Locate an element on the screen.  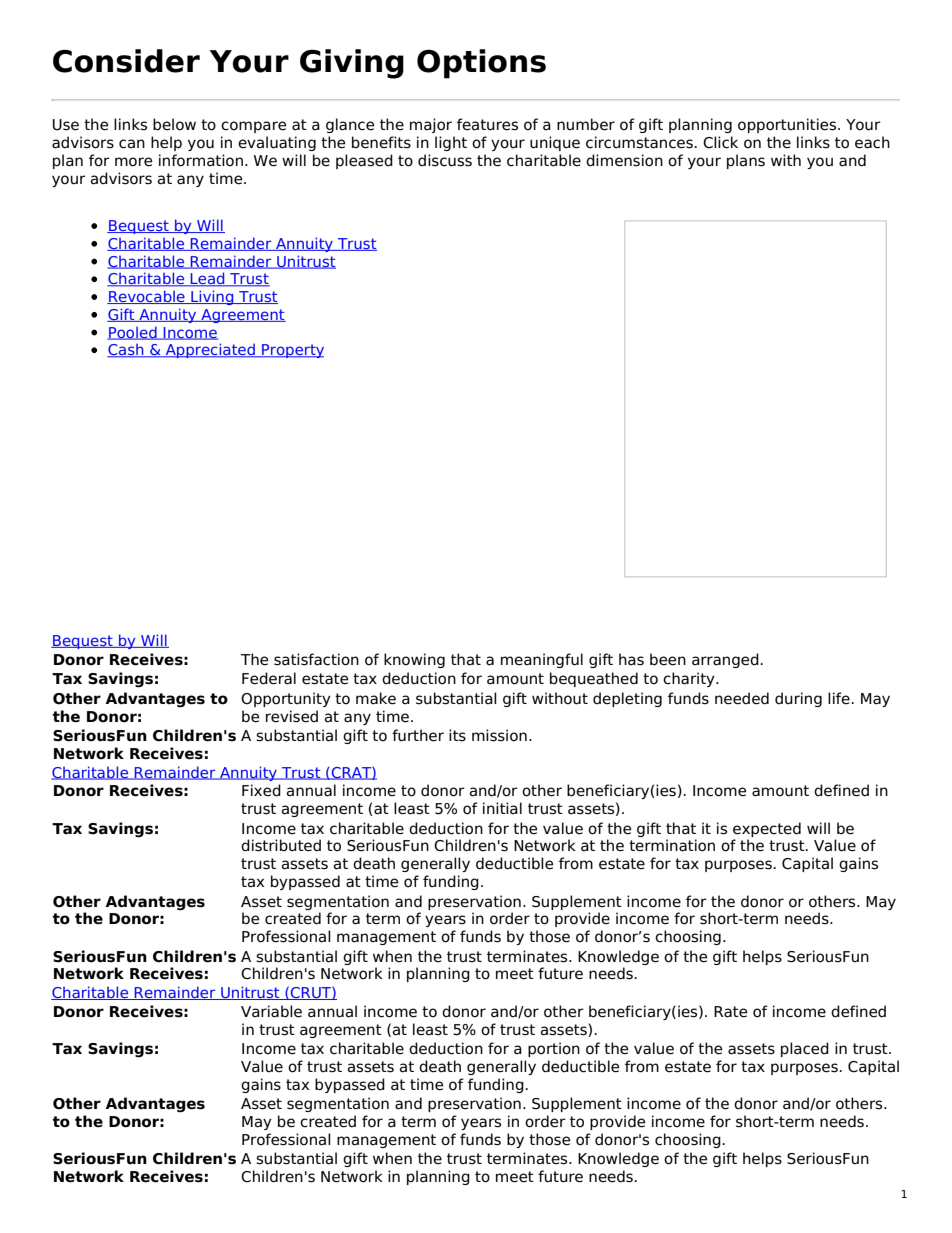
below is located at coordinates (174, 124).
